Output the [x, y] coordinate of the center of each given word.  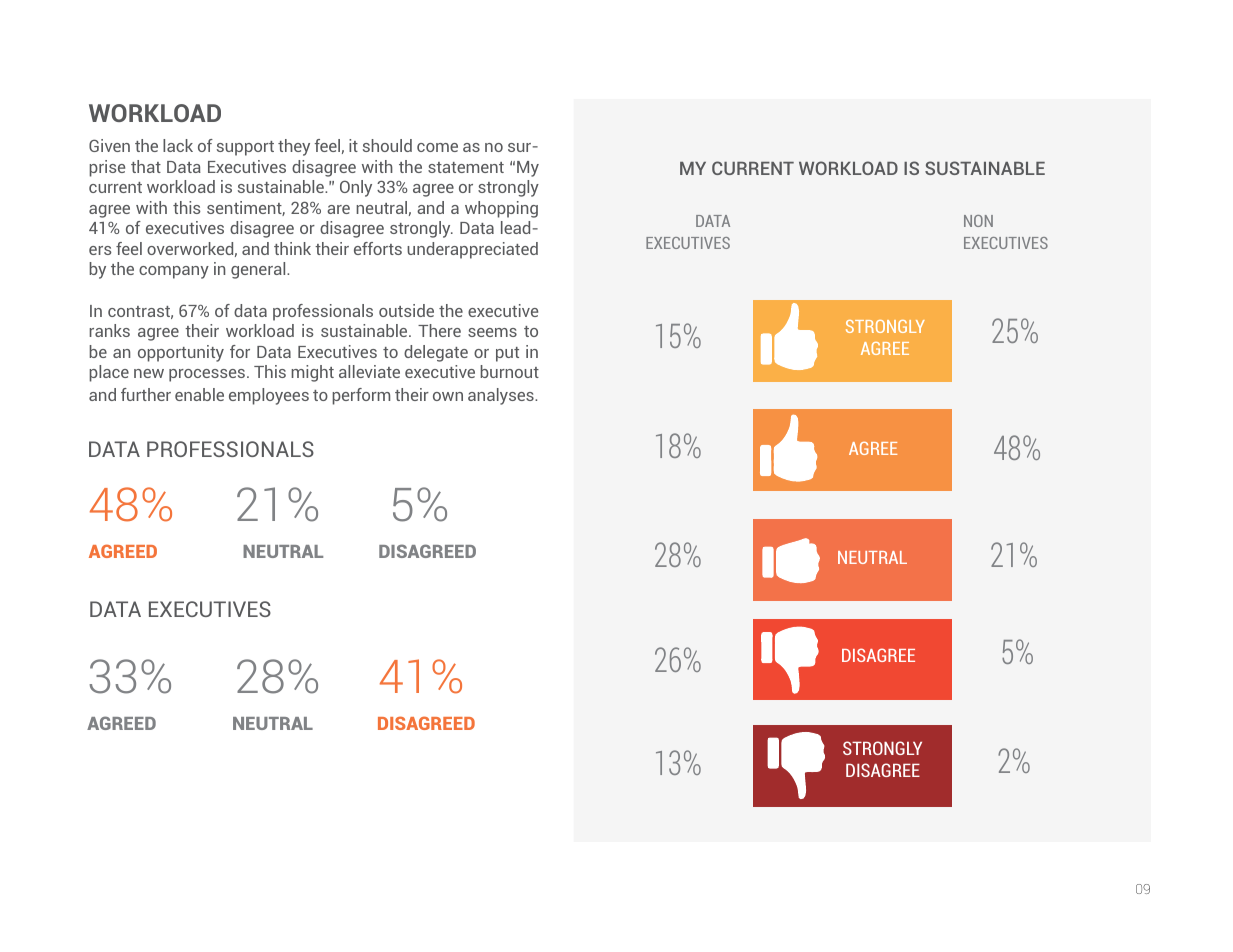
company [174, 272]
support [245, 148]
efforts [378, 248]
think [292, 248]
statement [466, 167]
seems [492, 332]
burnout [509, 371]
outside [406, 310]
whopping [501, 209]
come [437, 147]
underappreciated [472, 250]
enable [199, 394]
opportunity [181, 353]
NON [978, 221]
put [507, 354]
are [338, 209]
